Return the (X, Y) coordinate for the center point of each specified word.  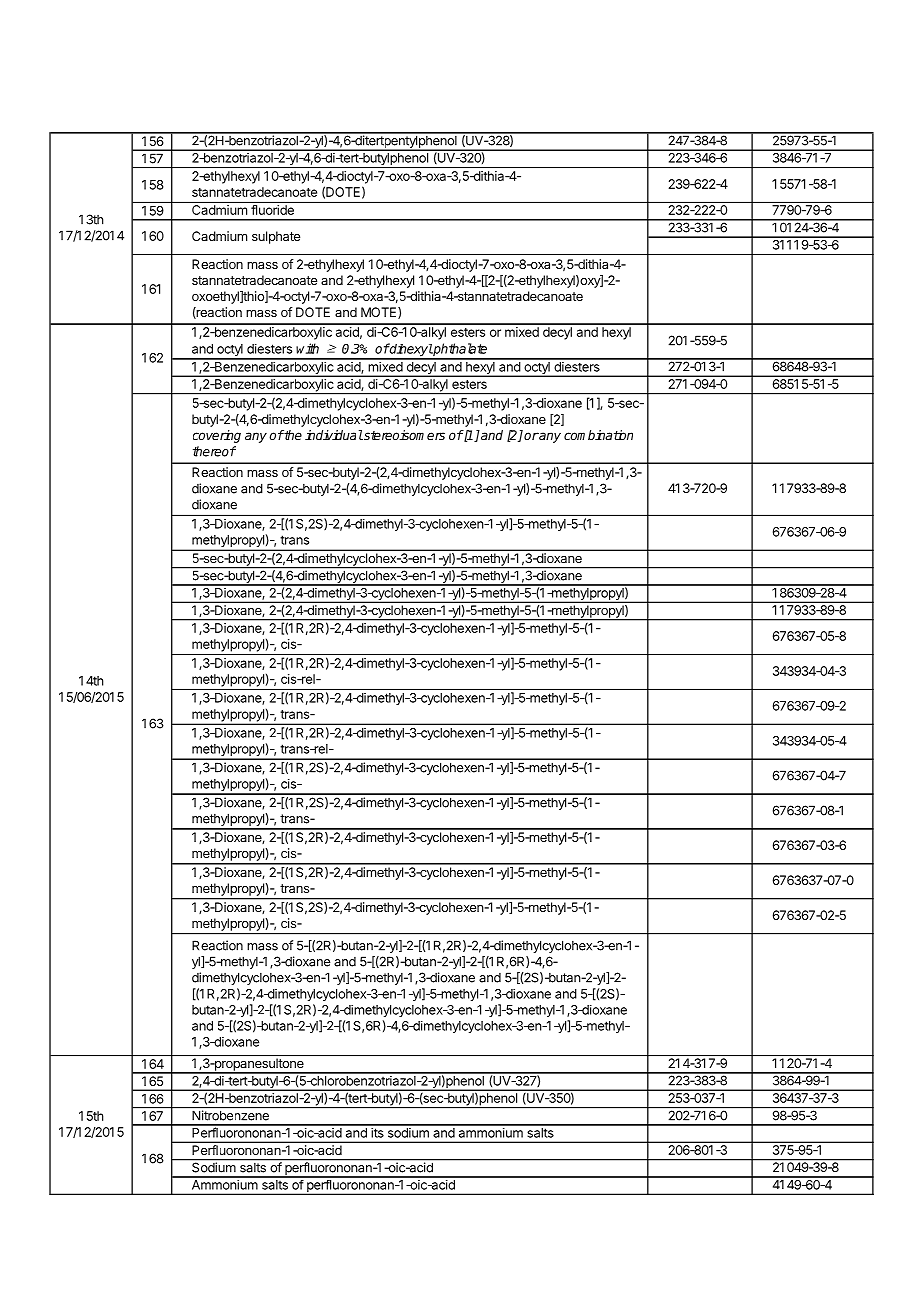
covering (217, 436)
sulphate (276, 237)
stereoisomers (403, 435)
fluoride (272, 210)
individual (334, 435)
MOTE (380, 313)
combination (598, 435)
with (307, 348)
